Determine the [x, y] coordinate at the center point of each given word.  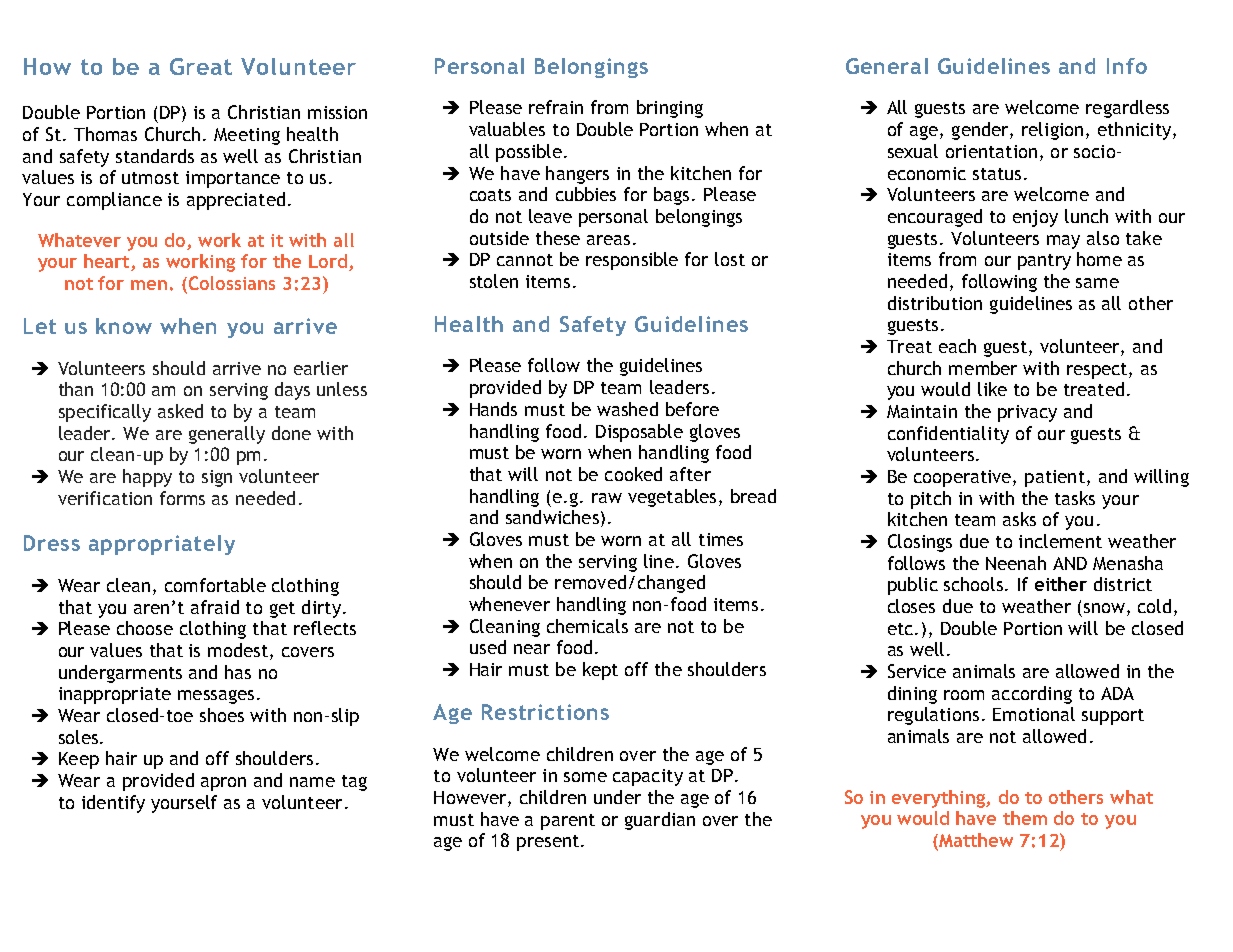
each [957, 346]
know [124, 326]
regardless [1127, 109]
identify [113, 804]
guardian [660, 821]
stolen [494, 281]
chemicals [587, 626]
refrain [556, 107]
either [1061, 584]
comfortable [215, 585]
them [1025, 818]
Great [201, 66]
